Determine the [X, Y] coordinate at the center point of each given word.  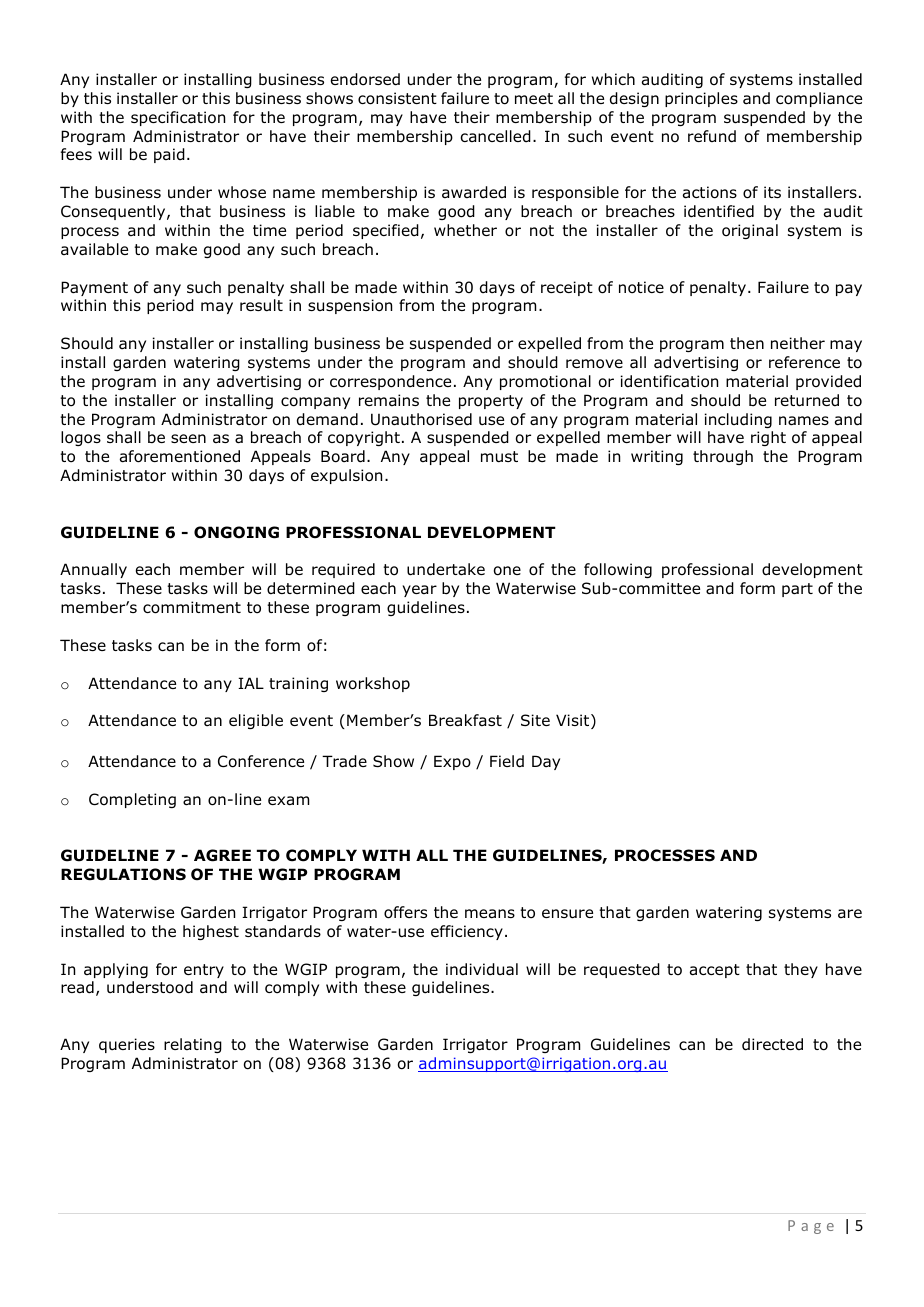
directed [772, 1044]
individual [482, 969]
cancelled [495, 136]
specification [178, 118]
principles [701, 99]
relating [193, 1045]
